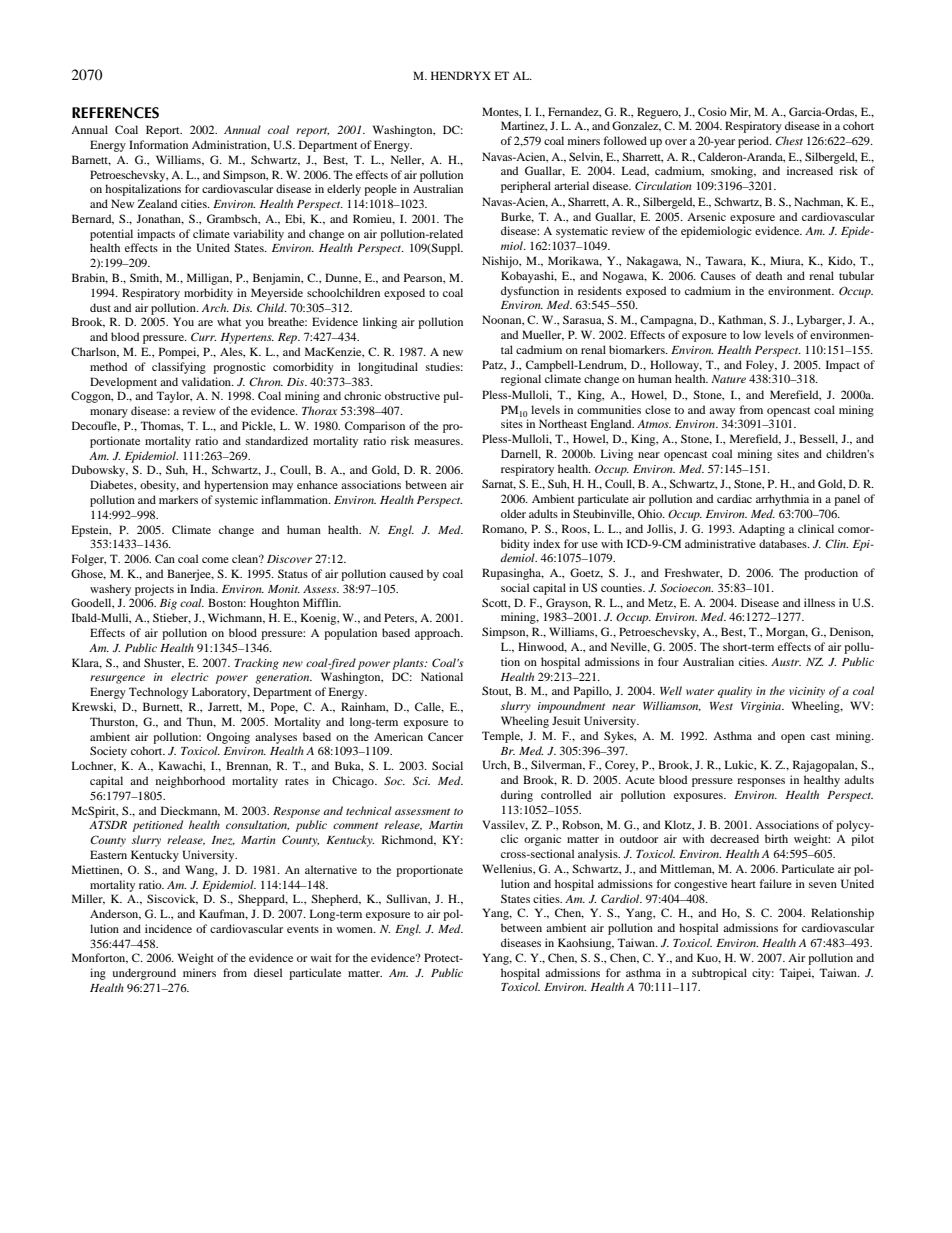 This screenshot has height=1233, width=952. I want to click on women, so click(355, 930).
